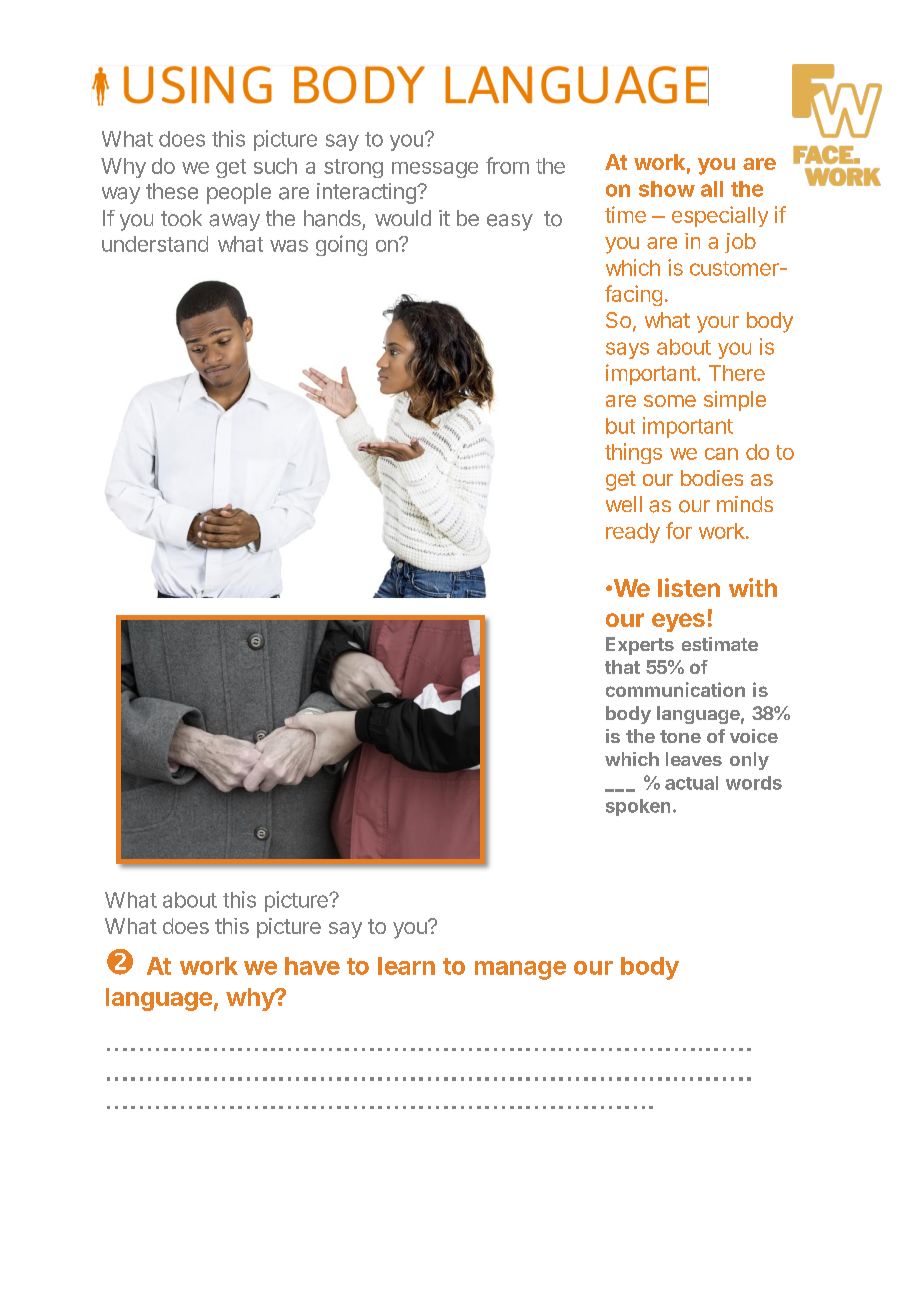  What do you see at coordinates (239, 193) in the screenshot?
I see `people` at bounding box center [239, 193].
